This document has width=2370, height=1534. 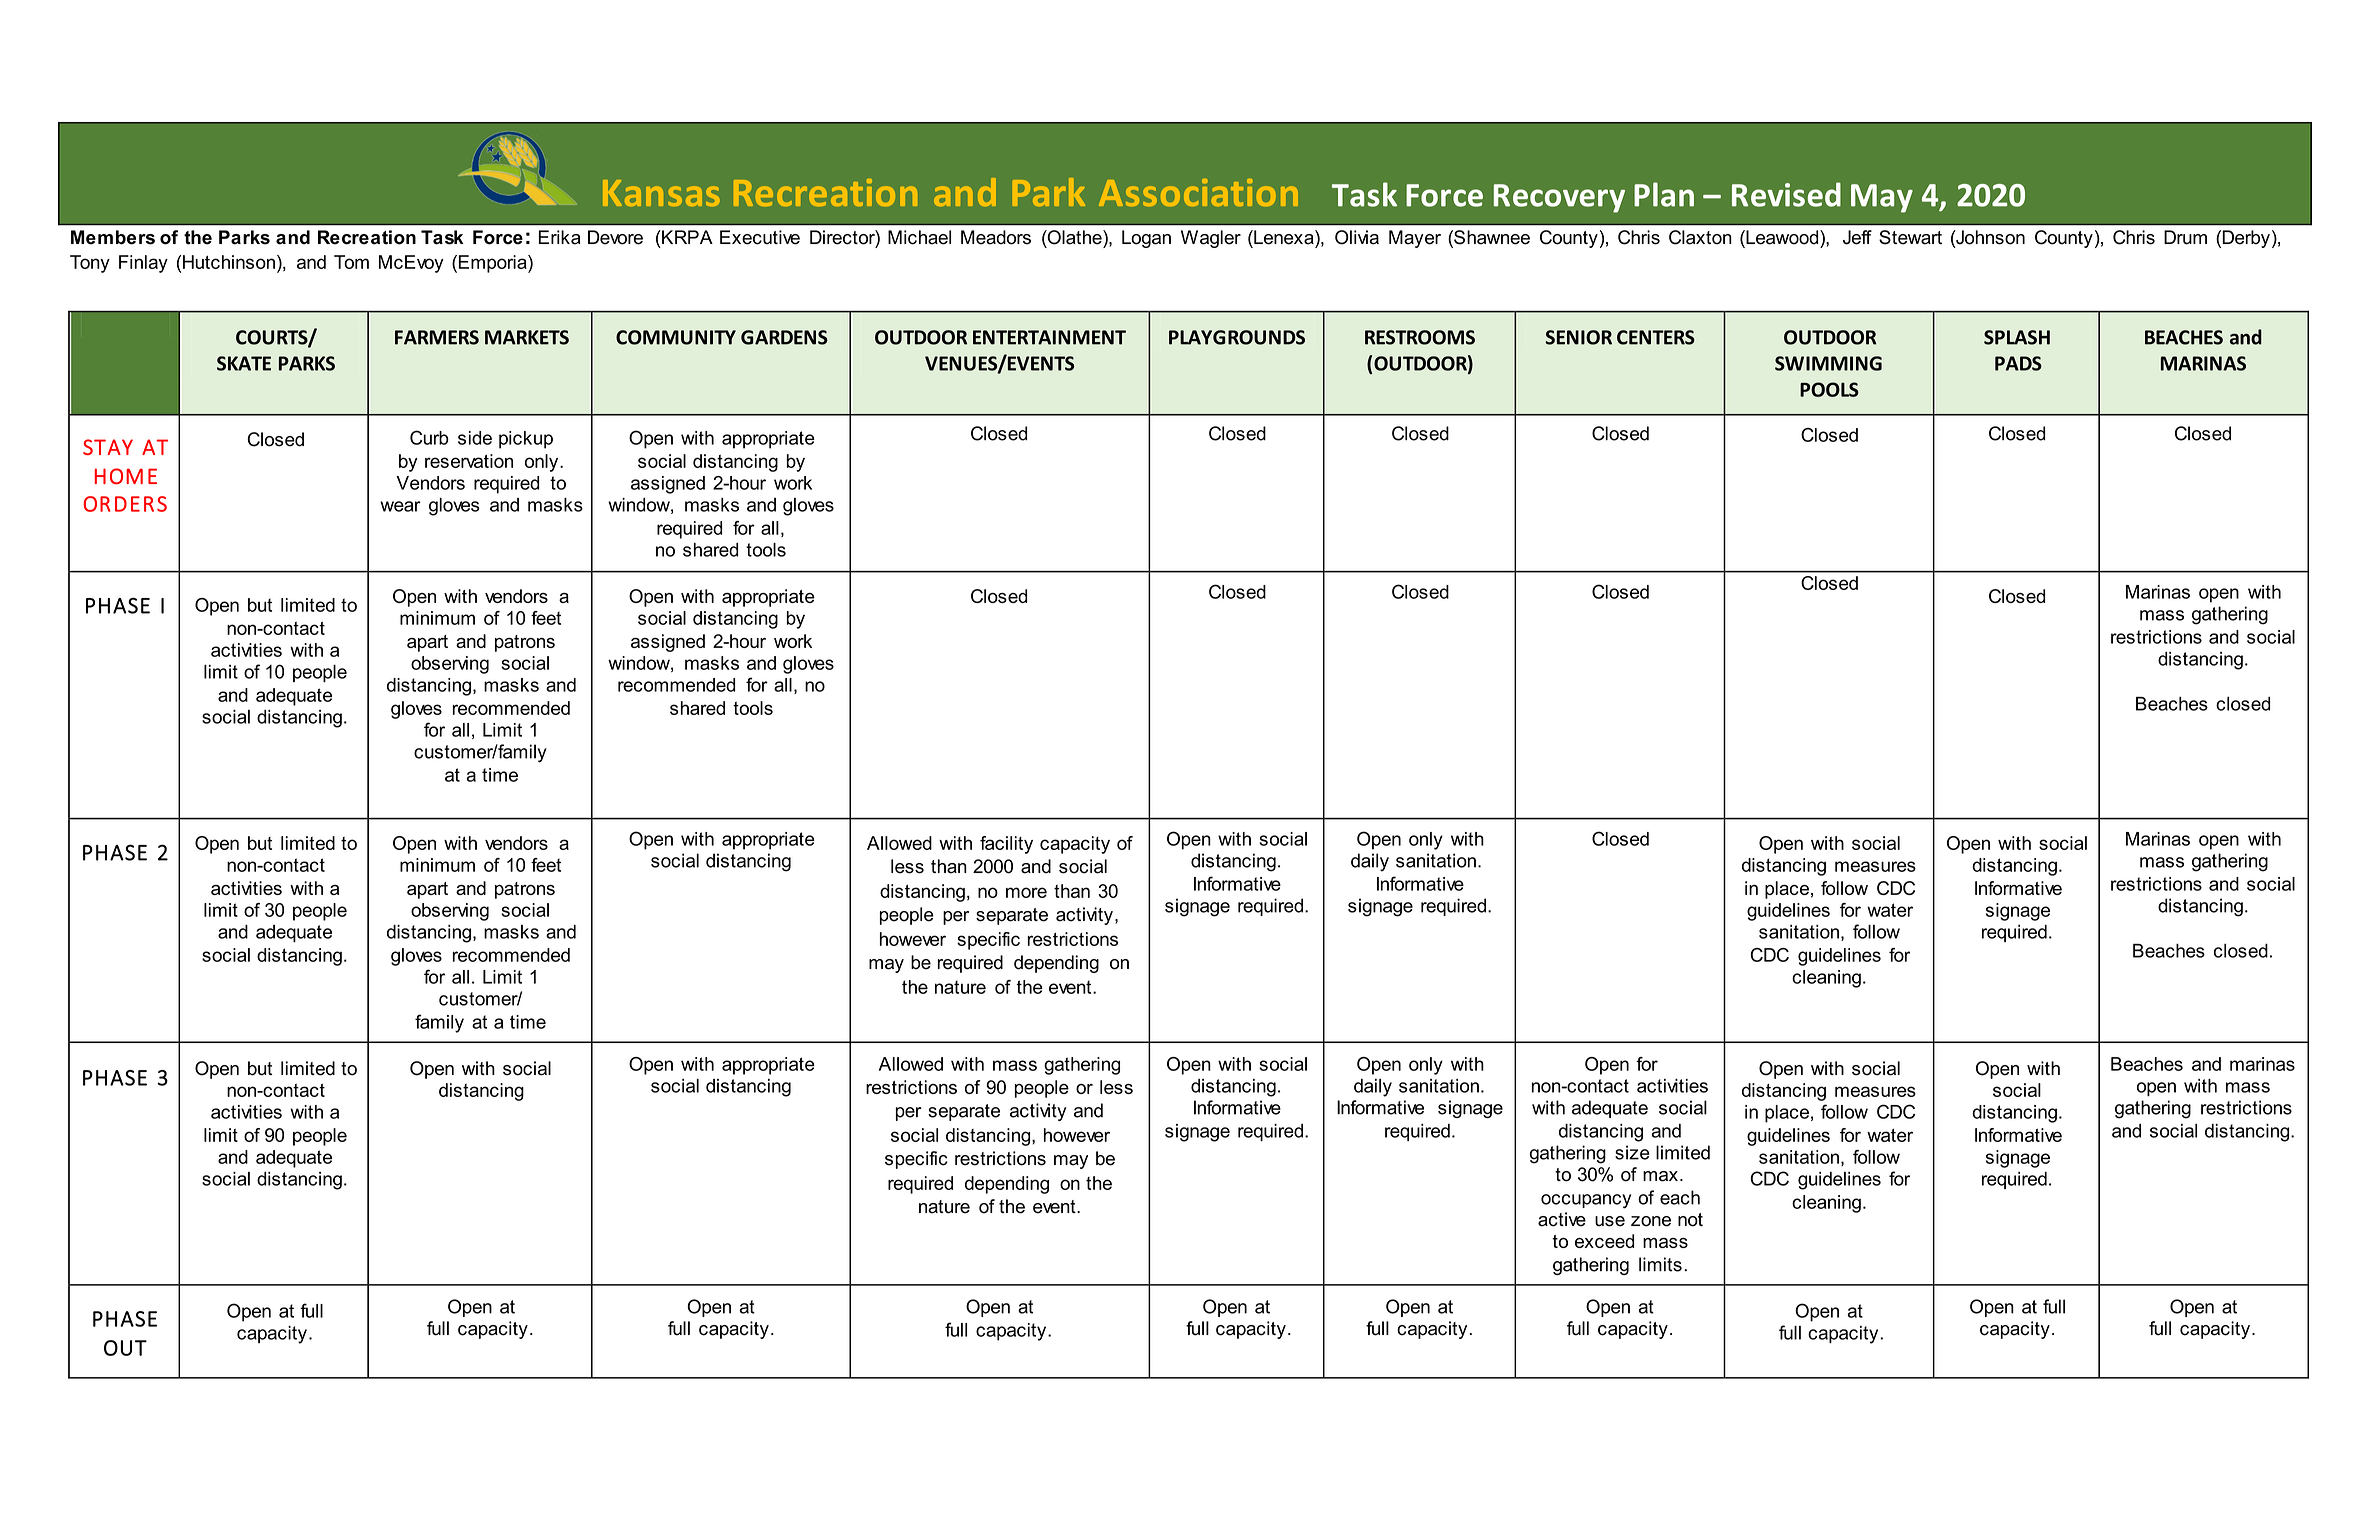 What do you see at coordinates (1006, 845) in the document?
I see `facility` at bounding box center [1006, 845].
